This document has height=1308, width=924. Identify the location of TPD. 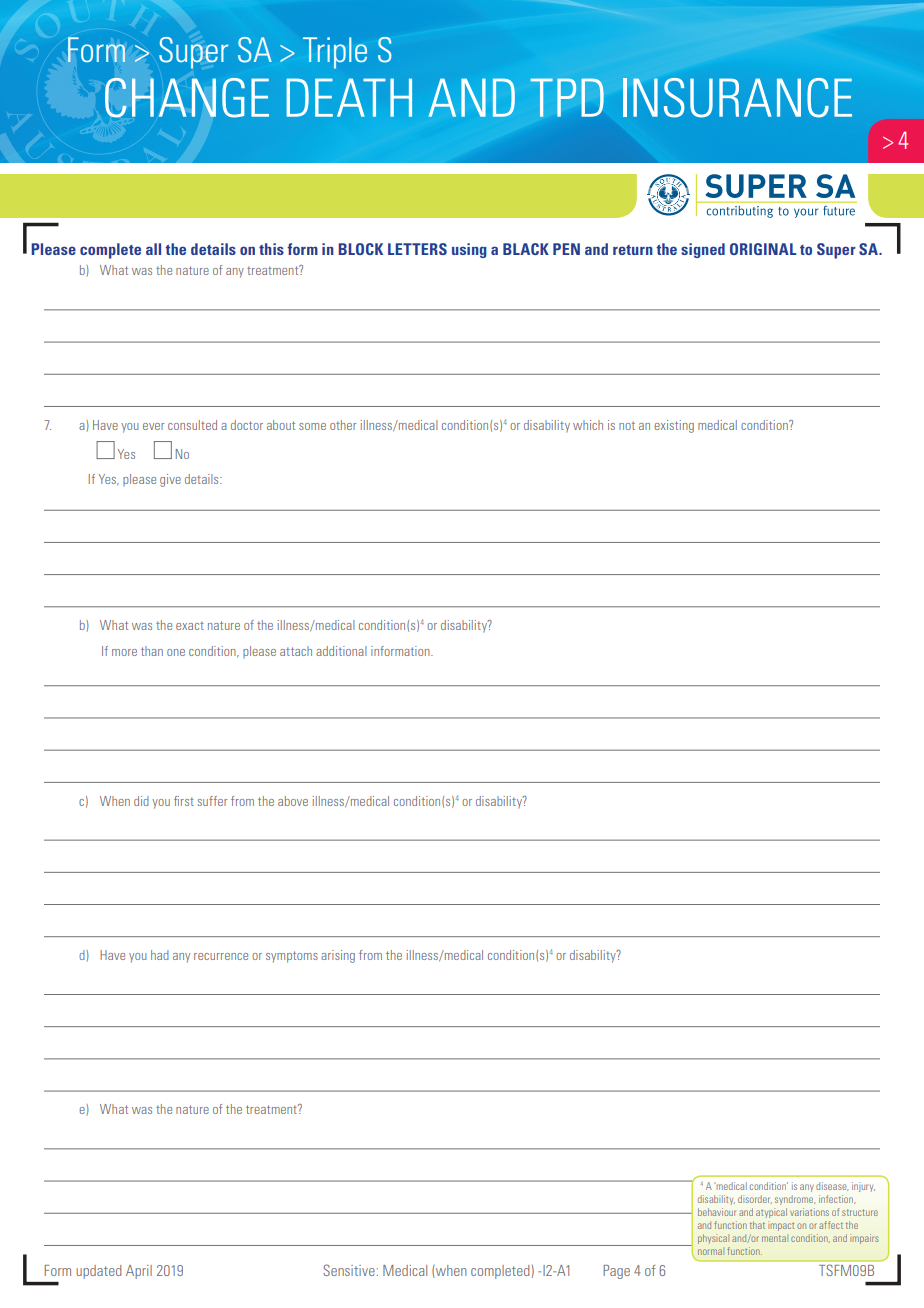
(567, 97).
